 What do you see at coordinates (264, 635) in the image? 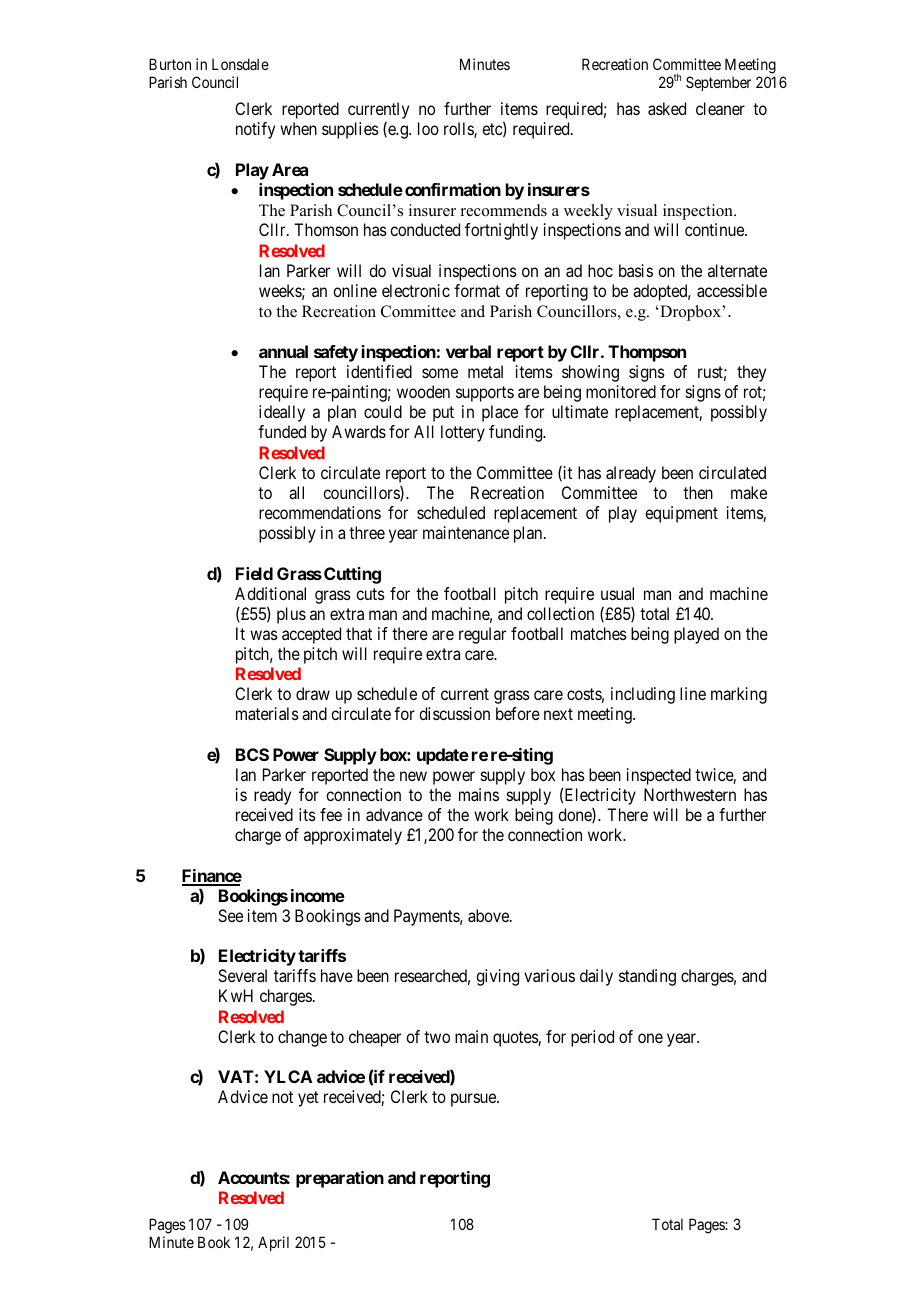
I see `was` at bounding box center [264, 635].
